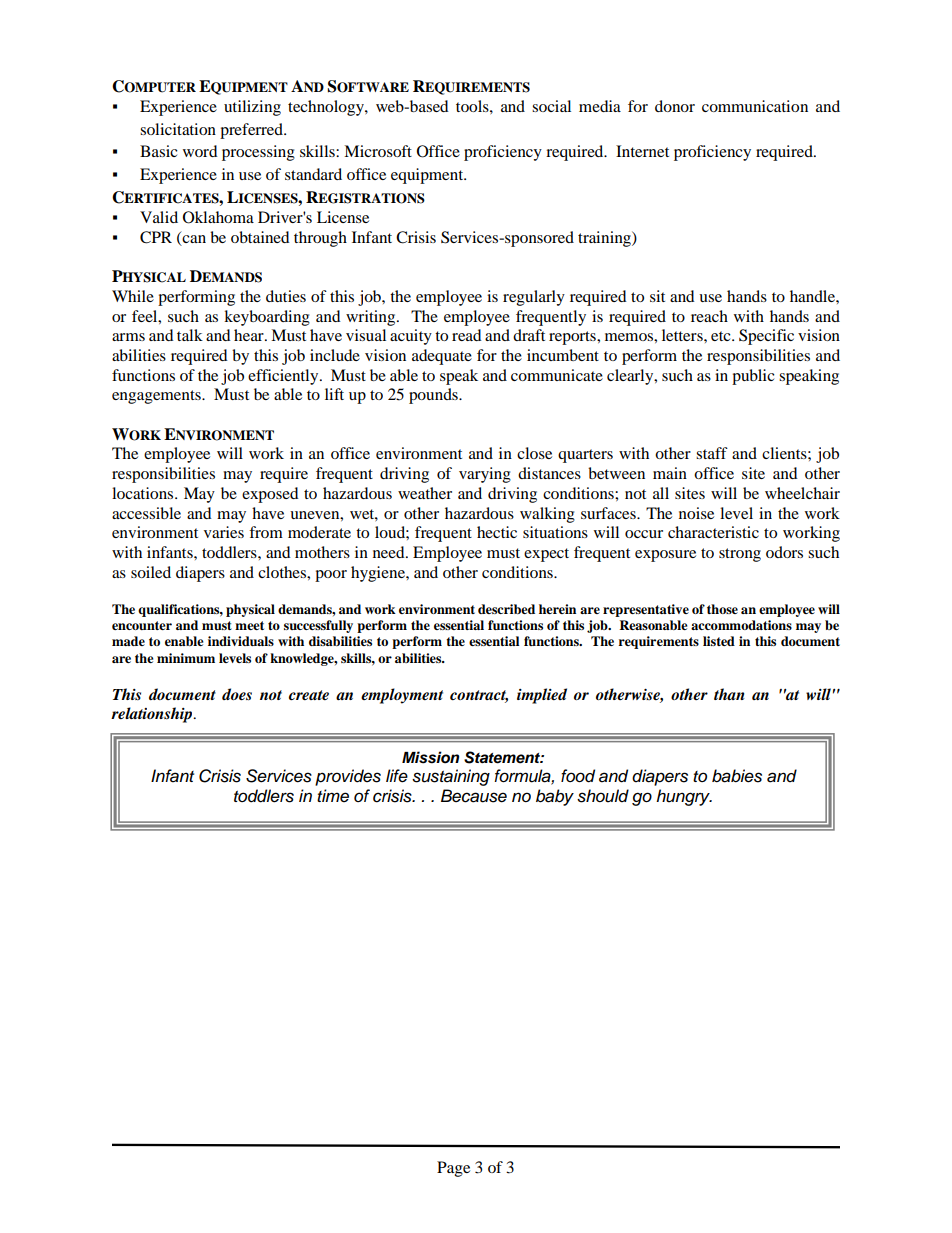 The image size is (952, 1233). What do you see at coordinates (719, 641) in the document?
I see `listed` at bounding box center [719, 641].
